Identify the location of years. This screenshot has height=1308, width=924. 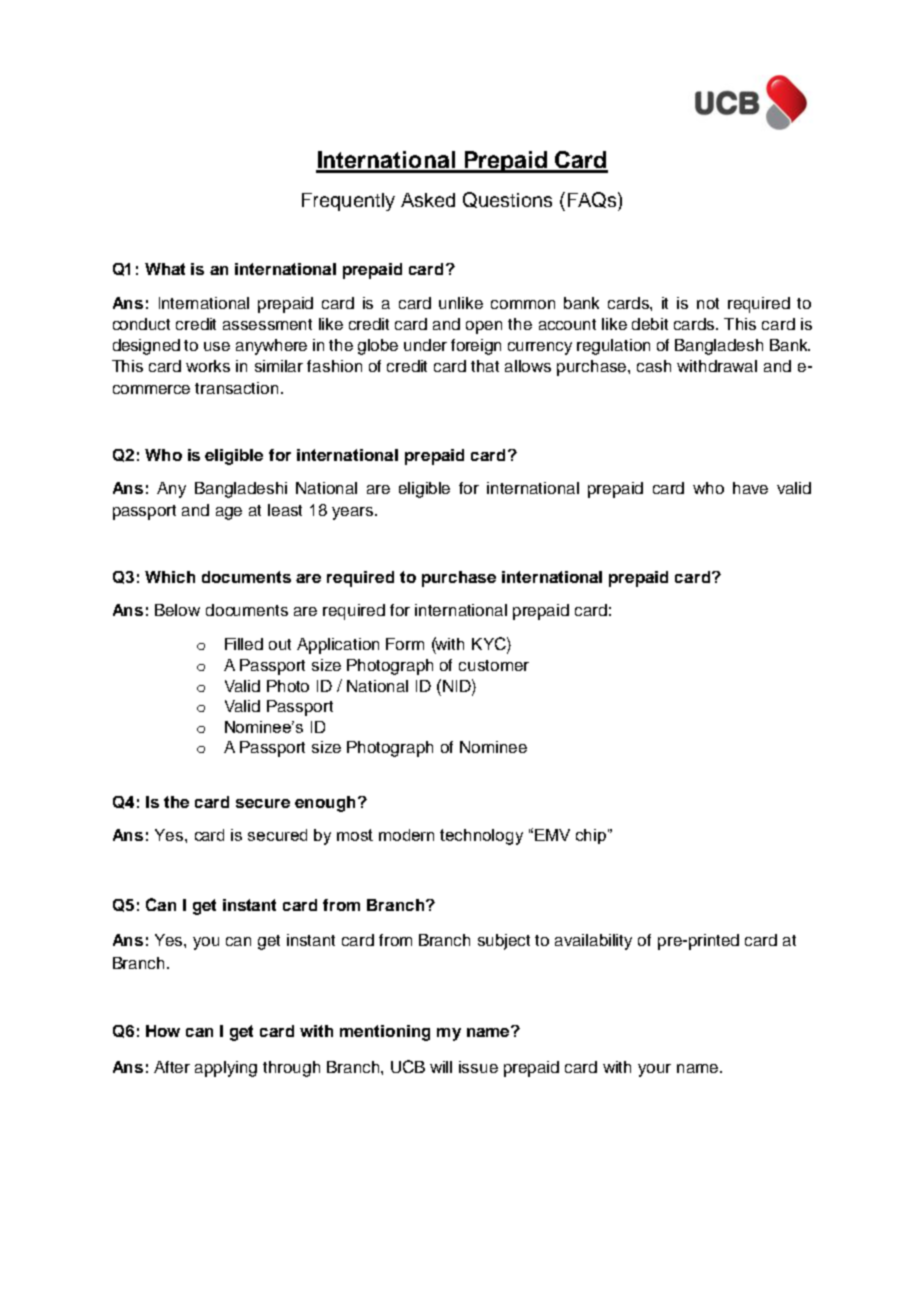
(354, 513).
